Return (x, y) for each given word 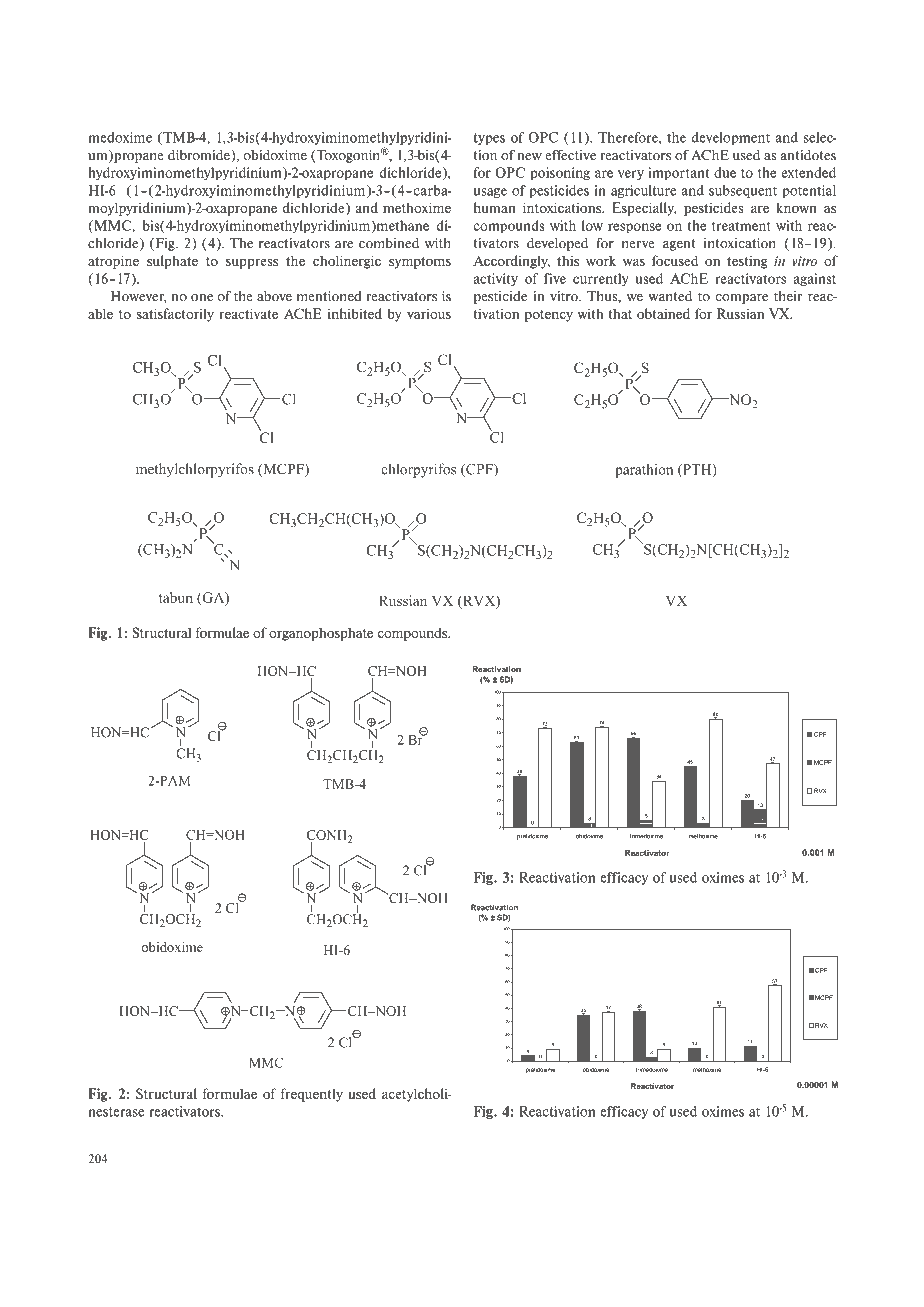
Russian (740, 313)
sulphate (172, 262)
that (620, 313)
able (100, 313)
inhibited (355, 313)
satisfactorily (175, 315)
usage (490, 193)
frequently (312, 1095)
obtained (663, 313)
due (725, 172)
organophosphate (321, 634)
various (429, 314)
